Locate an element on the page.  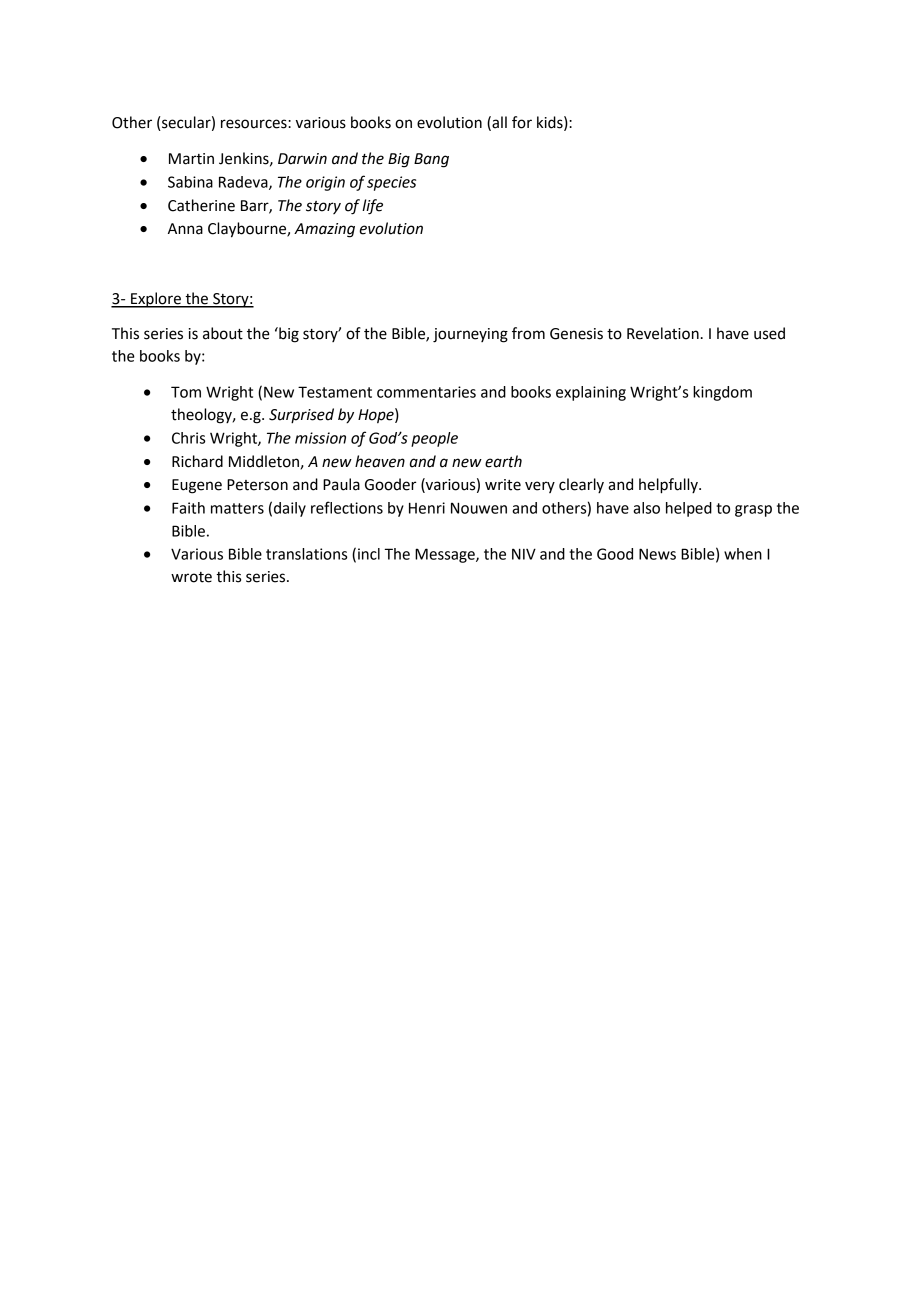
translations is located at coordinates (306, 554).
